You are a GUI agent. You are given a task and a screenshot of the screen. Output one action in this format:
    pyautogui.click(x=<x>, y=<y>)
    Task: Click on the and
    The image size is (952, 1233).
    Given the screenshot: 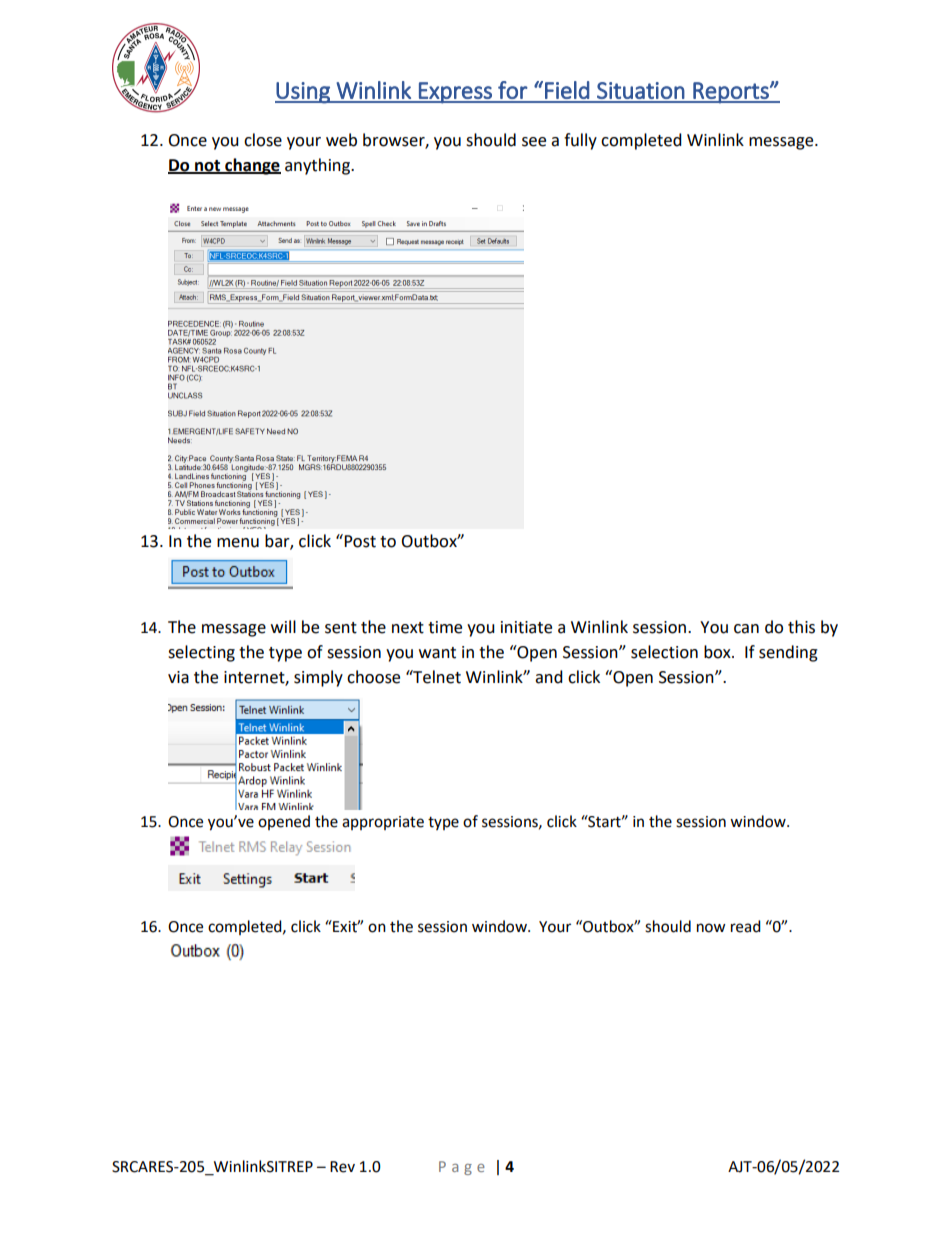 What is the action you would take?
    pyautogui.click(x=549, y=677)
